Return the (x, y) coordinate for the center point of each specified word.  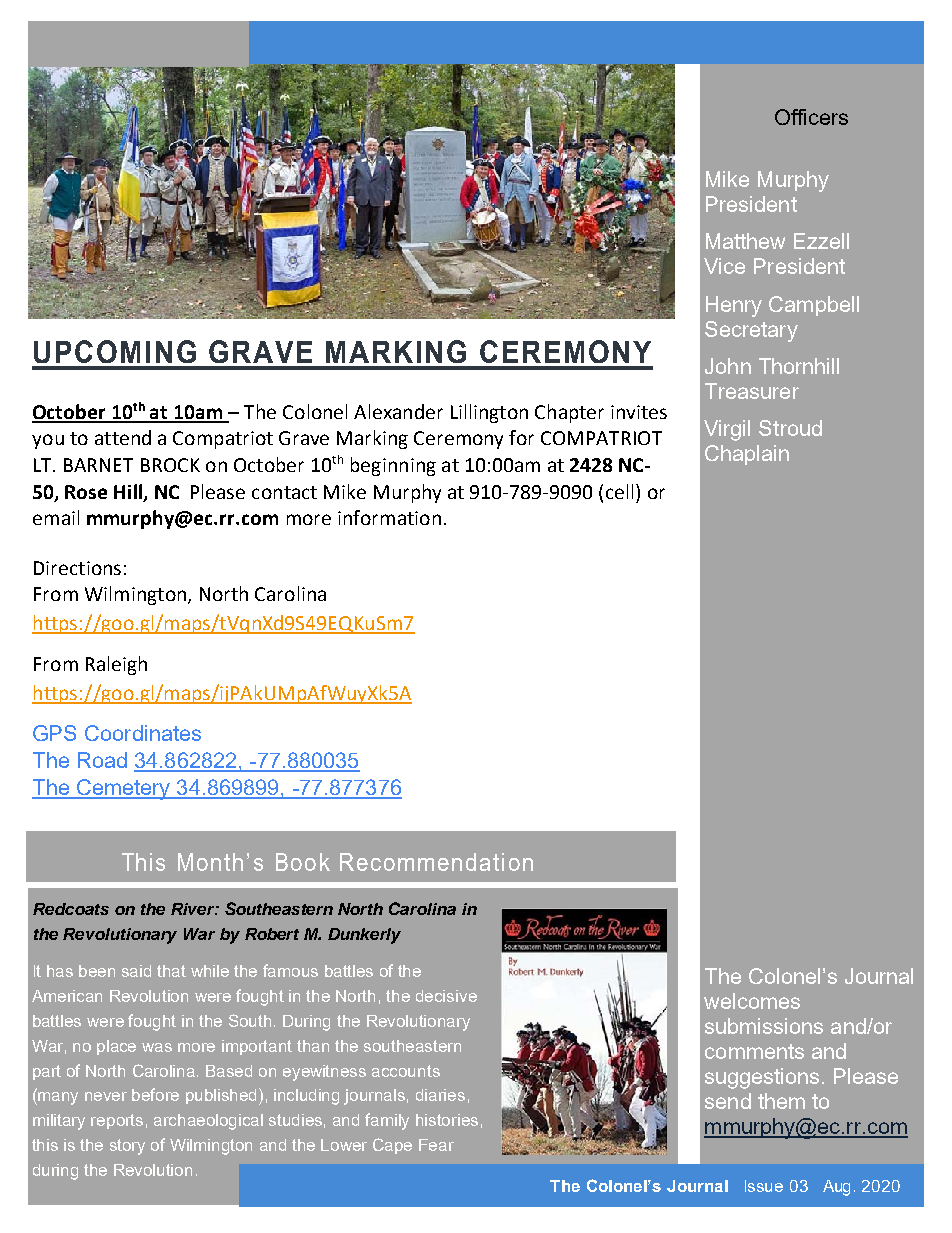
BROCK (170, 465)
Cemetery (124, 789)
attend (123, 437)
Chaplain (747, 455)
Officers (811, 117)
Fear (436, 1145)
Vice (724, 266)
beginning (393, 466)
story (127, 1147)
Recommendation (436, 862)
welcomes (752, 1001)
